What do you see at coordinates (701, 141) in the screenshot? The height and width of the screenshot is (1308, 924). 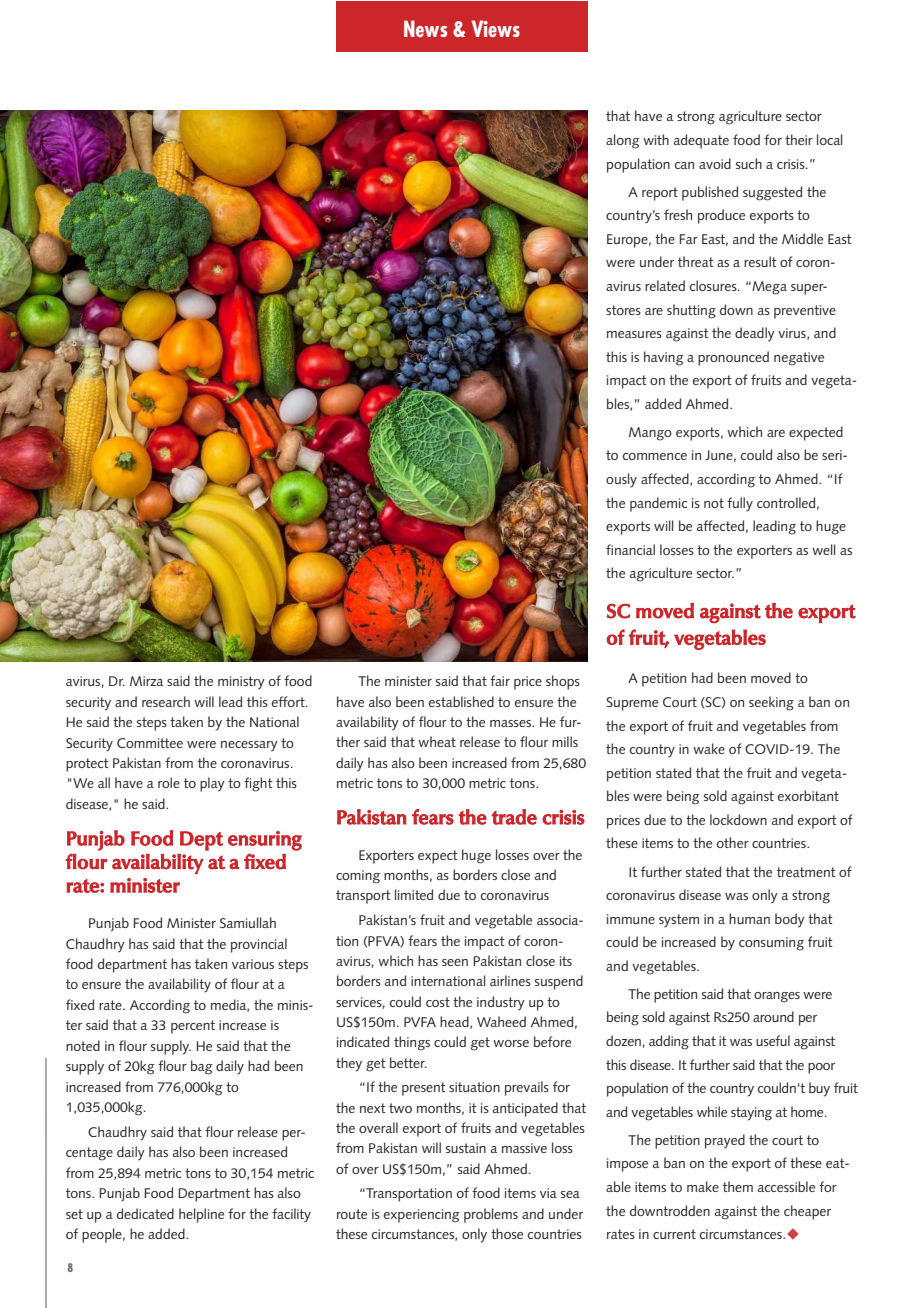 I see `adequate` at bounding box center [701, 141].
